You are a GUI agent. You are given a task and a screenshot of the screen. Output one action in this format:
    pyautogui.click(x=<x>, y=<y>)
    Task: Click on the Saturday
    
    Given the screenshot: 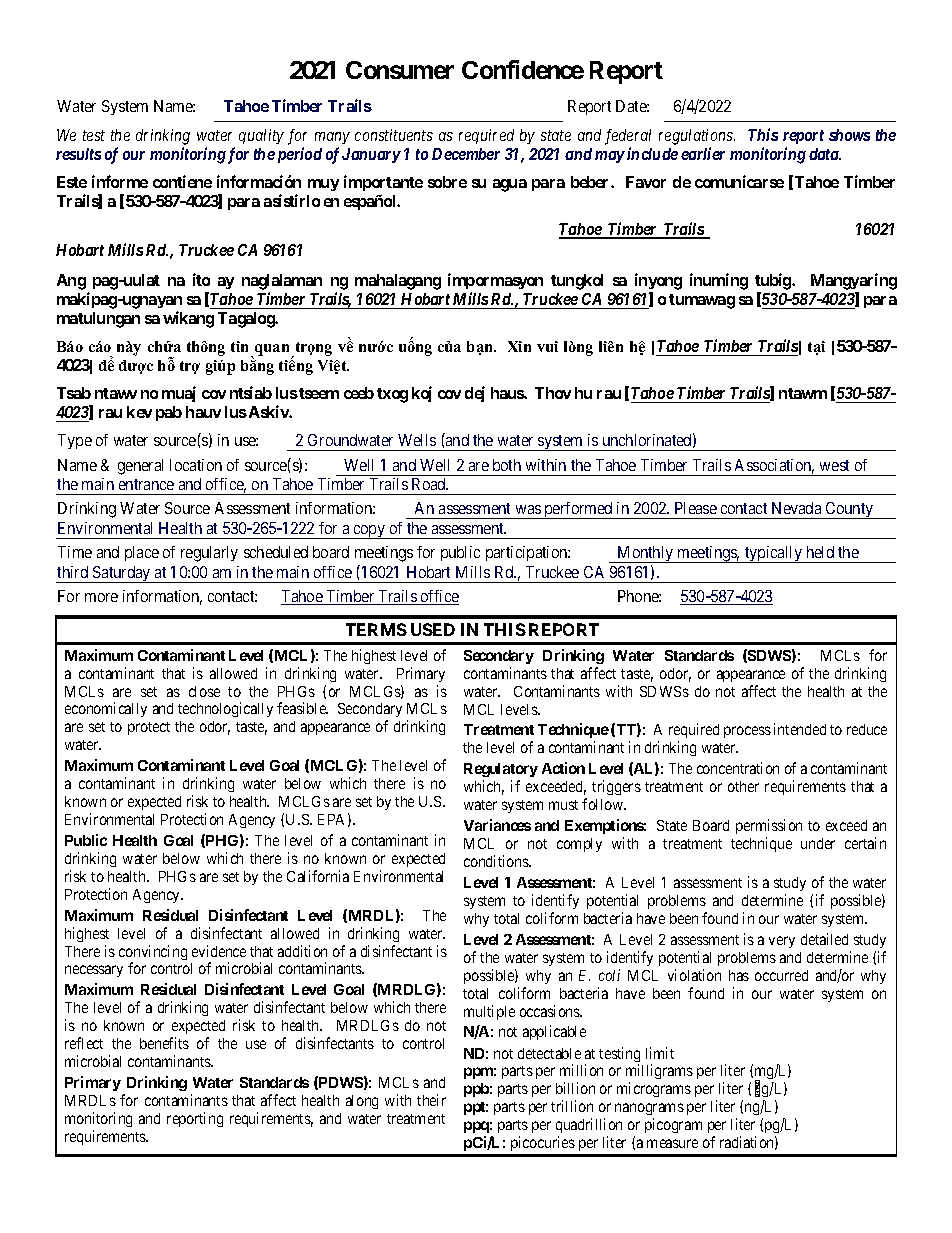 What is the action you would take?
    pyautogui.click(x=122, y=574)
